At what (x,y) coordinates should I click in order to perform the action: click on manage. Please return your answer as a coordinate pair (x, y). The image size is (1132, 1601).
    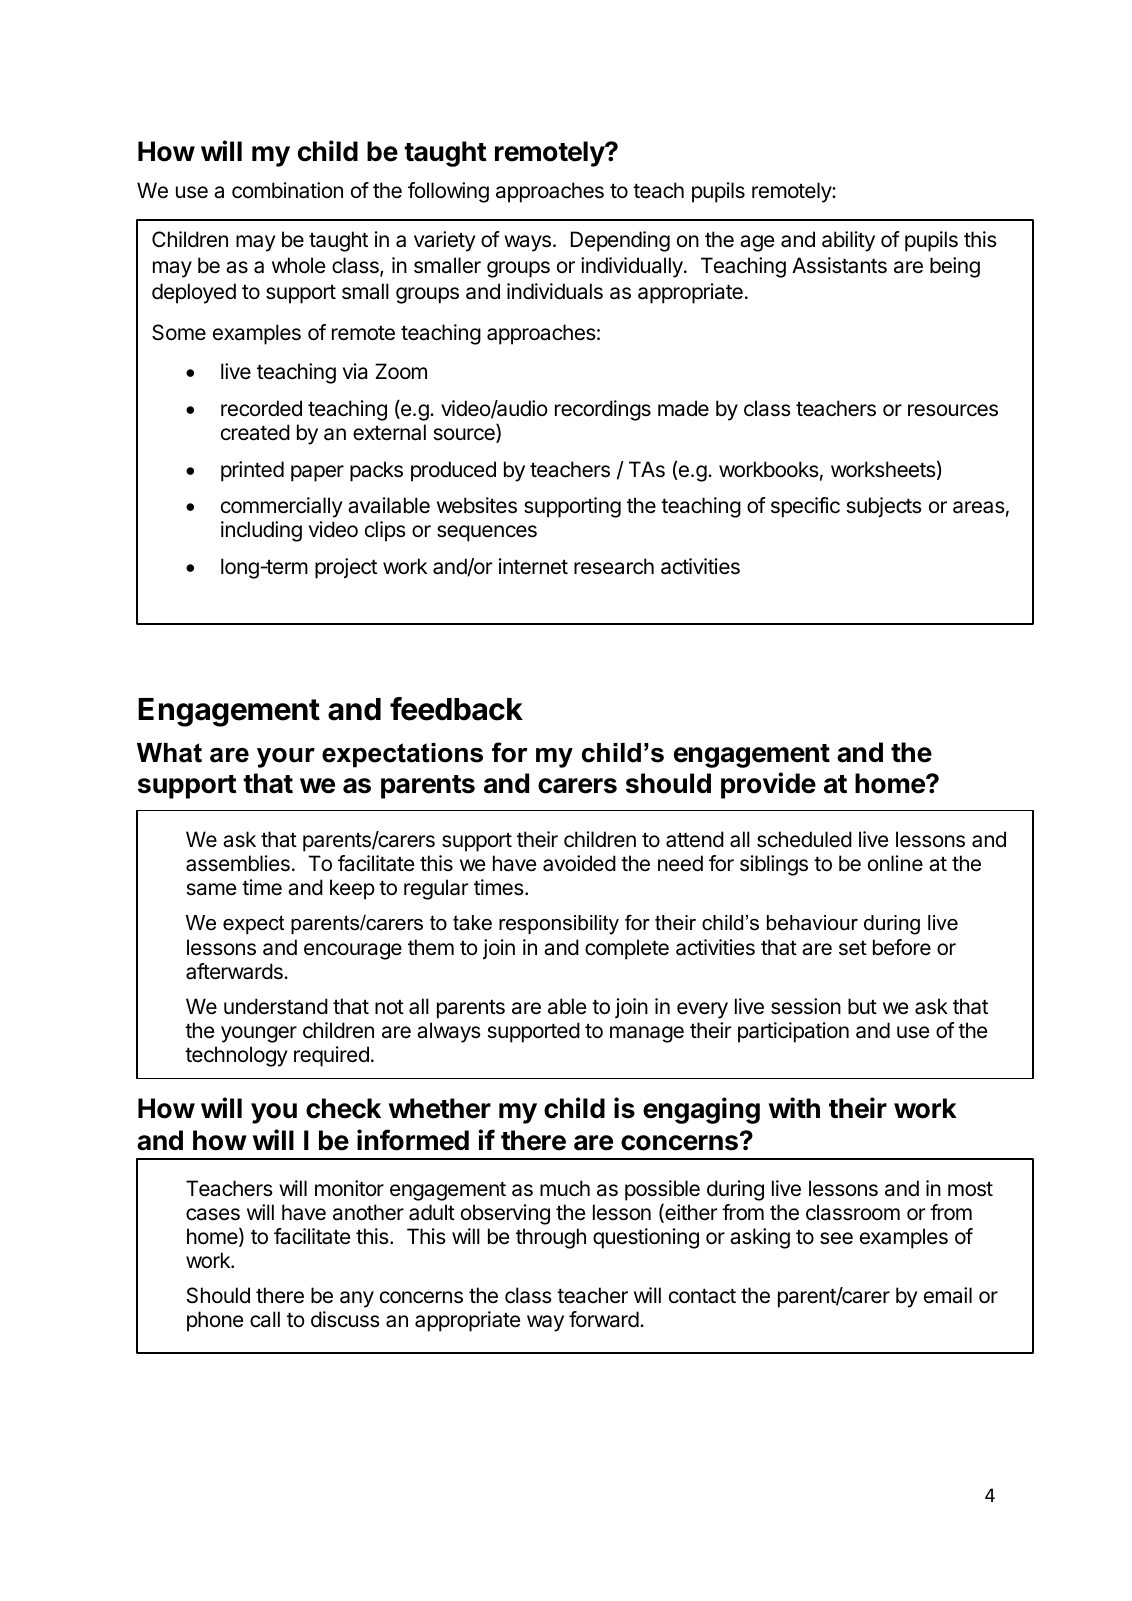
    Looking at the image, I should click on (647, 1034).
